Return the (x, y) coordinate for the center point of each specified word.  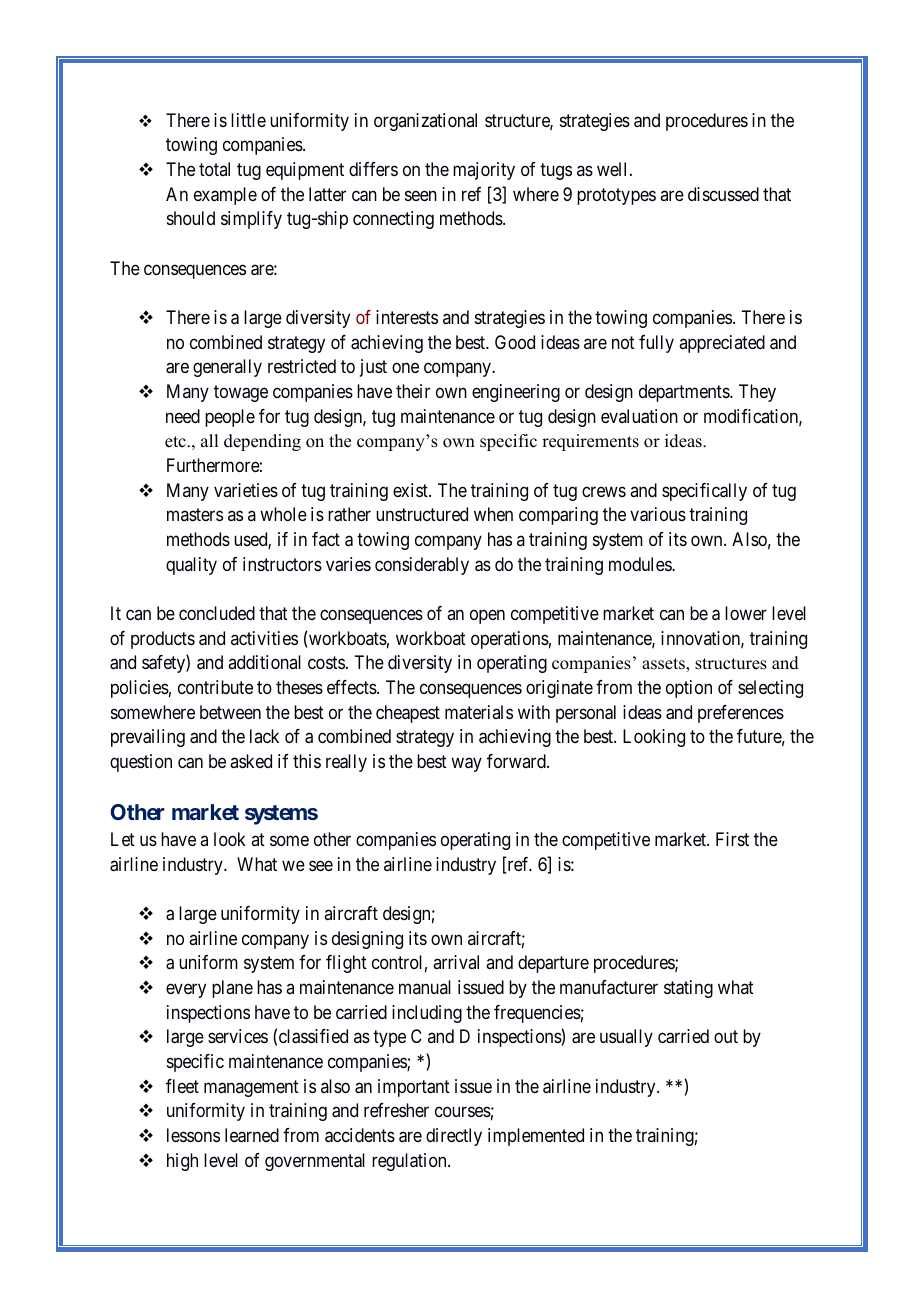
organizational (425, 122)
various (658, 514)
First (732, 839)
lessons (193, 1135)
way (466, 764)
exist (411, 490)
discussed (723, 194)
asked (251, 761)
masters (195, 515)
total (214, 169)
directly (454, 1137)
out (726, 1037)
